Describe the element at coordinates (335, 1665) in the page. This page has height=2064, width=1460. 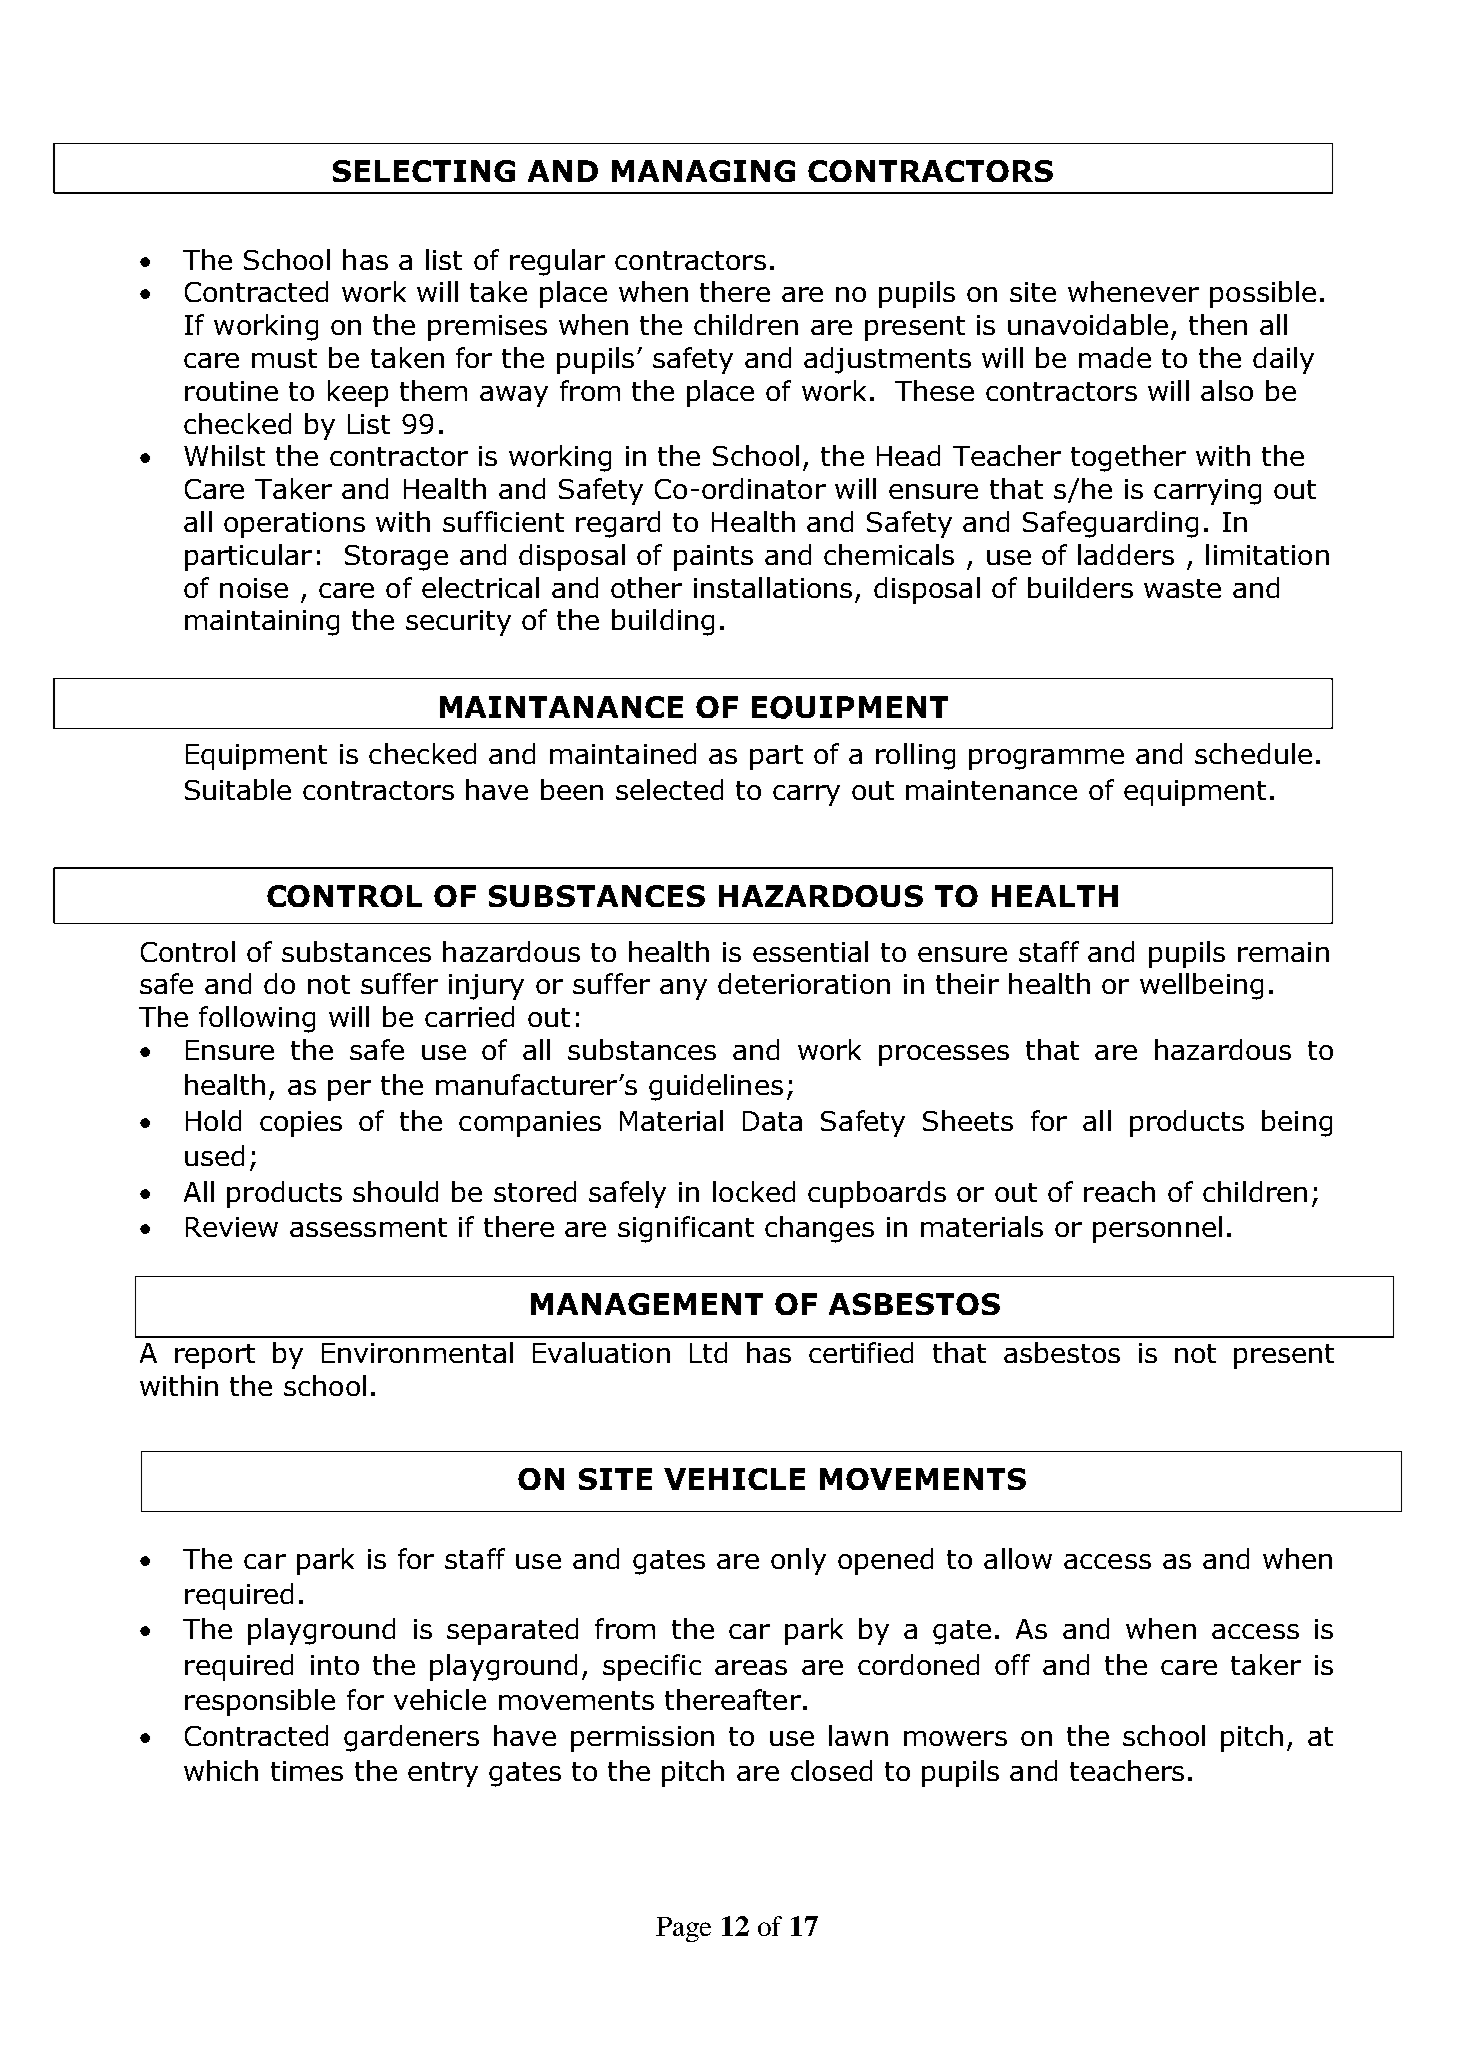
I see `into` at that location.
